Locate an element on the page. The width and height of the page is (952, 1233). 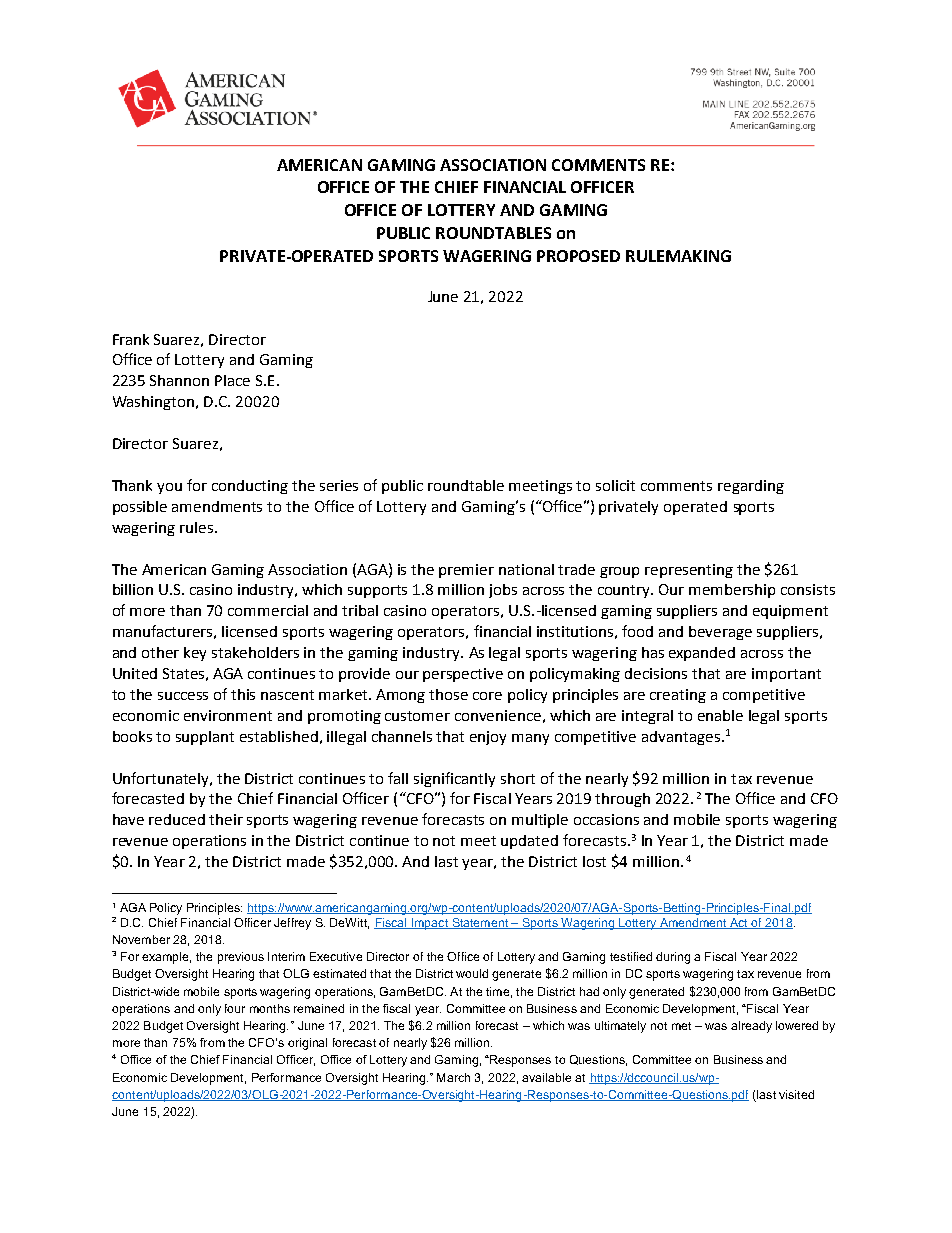
PROPOSED is located at coordinates (578, 256).
